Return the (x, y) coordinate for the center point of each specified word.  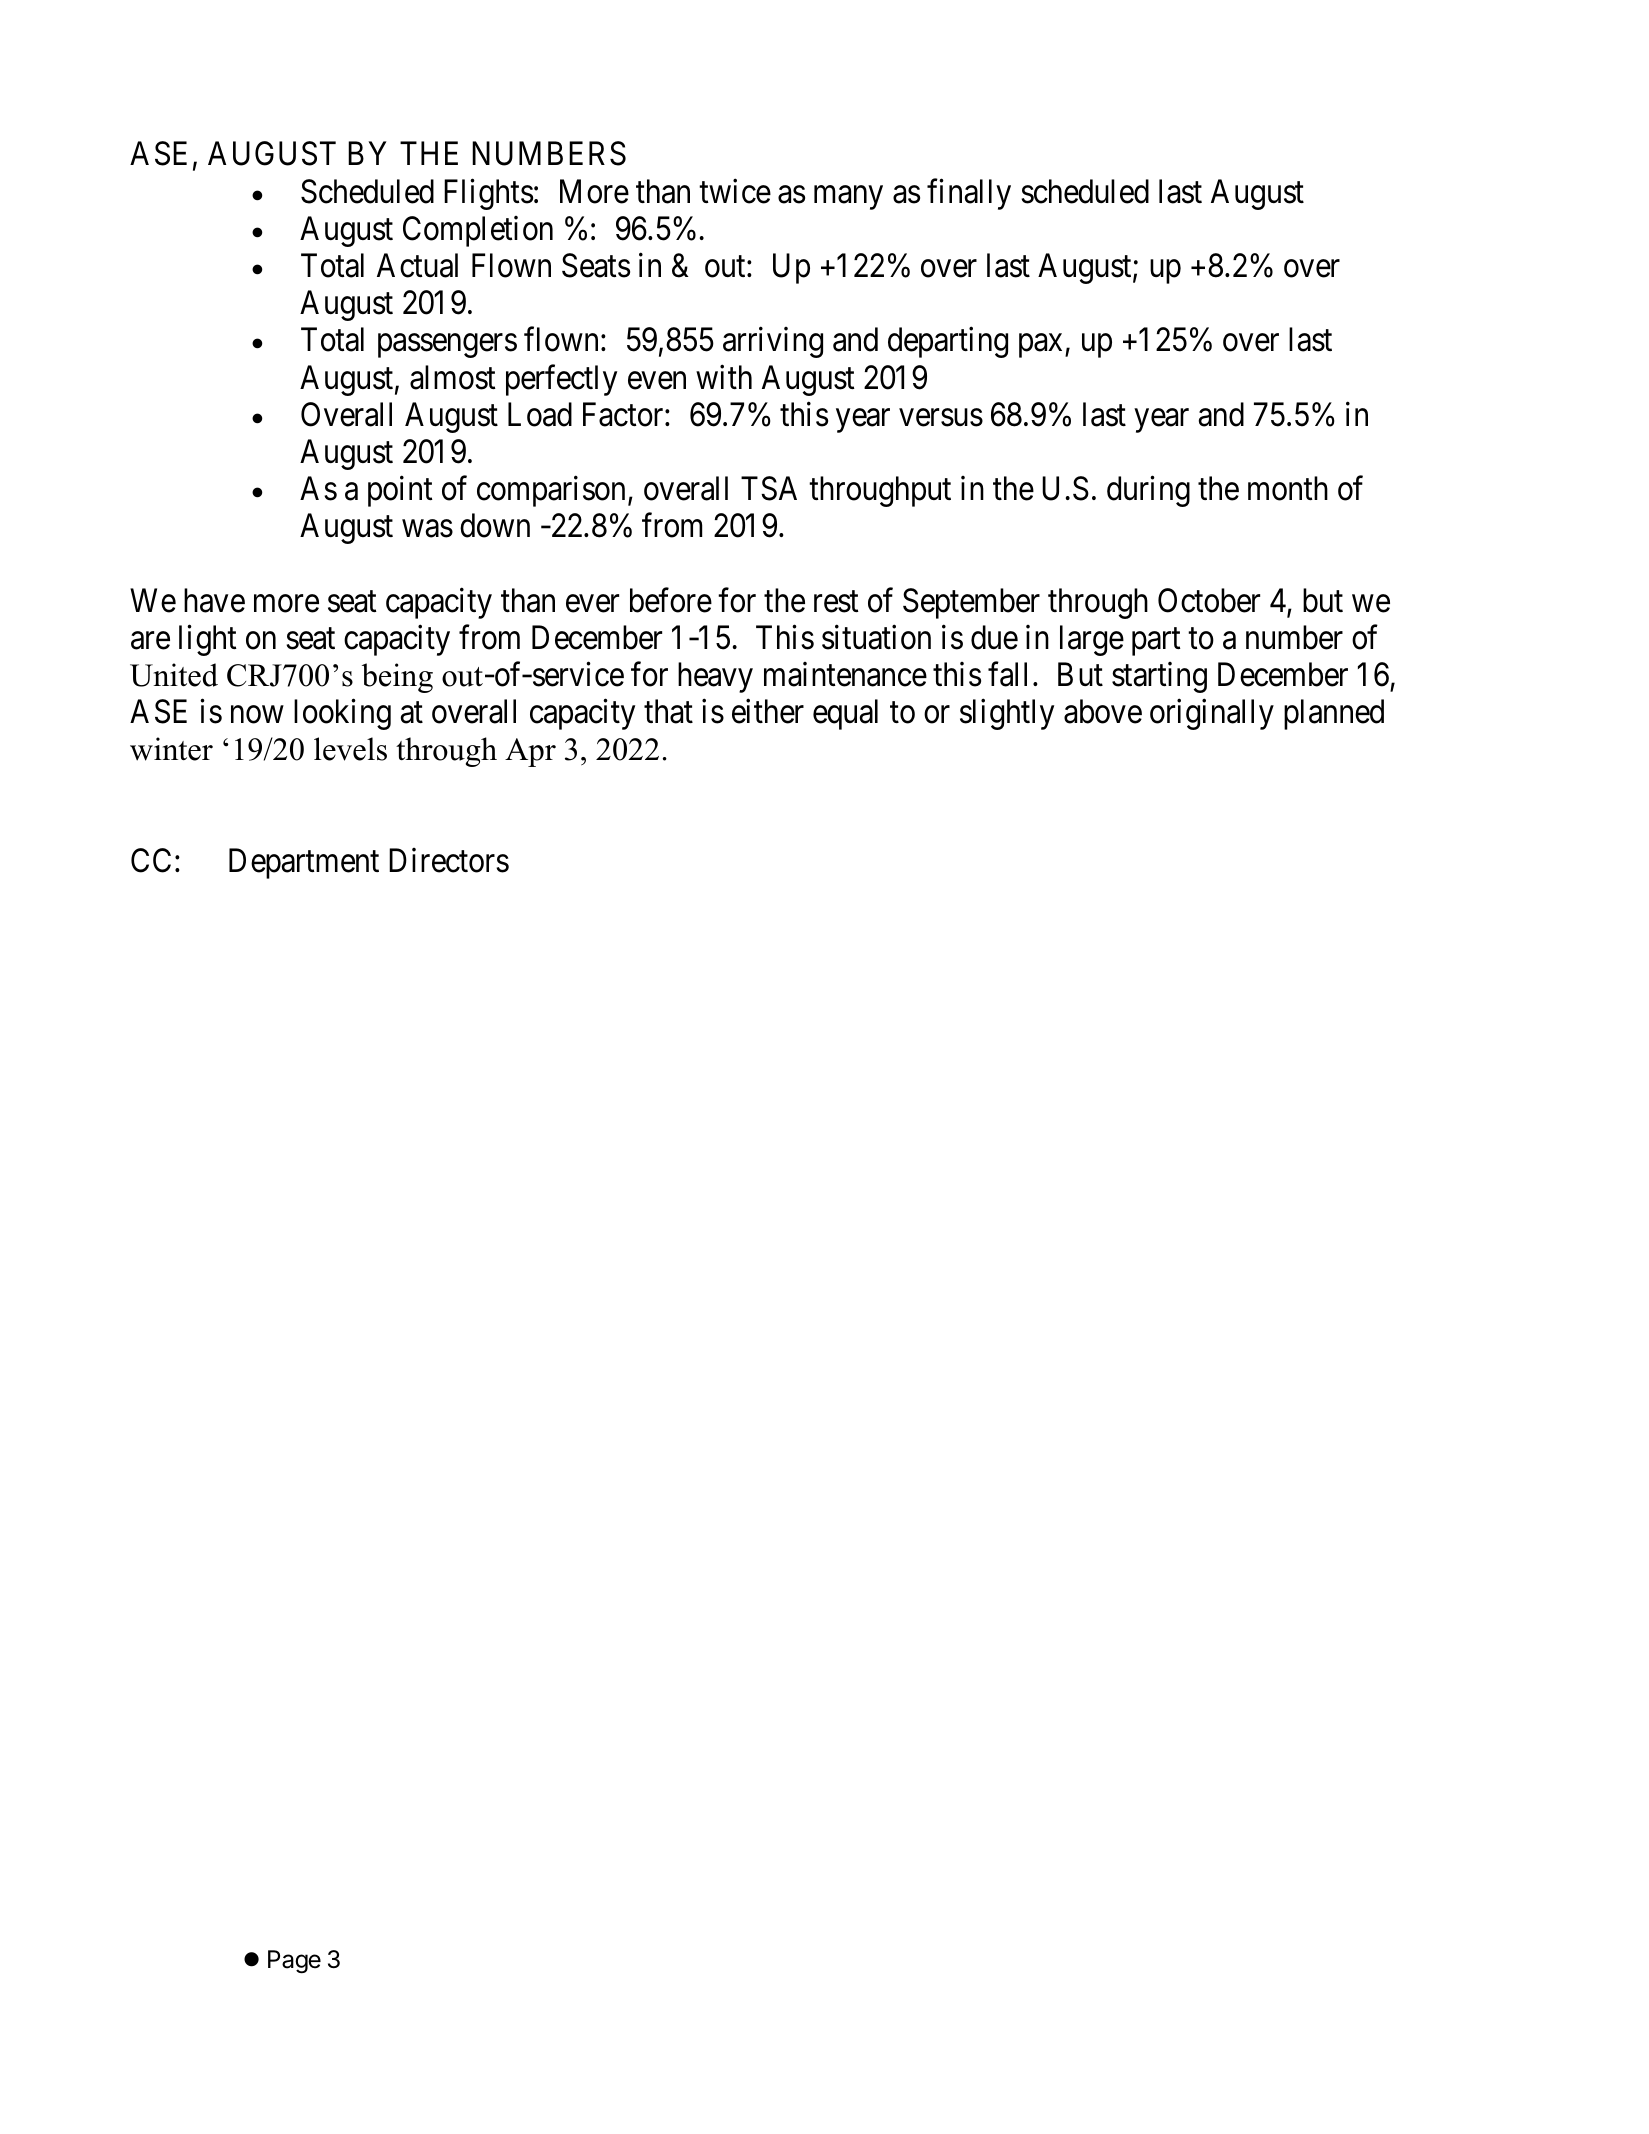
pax (1042, 346)
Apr (530, 752)
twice (735, 191)
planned (1334, 714)
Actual (417, 265)
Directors (449, 860)
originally (1212, 714)
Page (294, 1962)
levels (350, 749)
